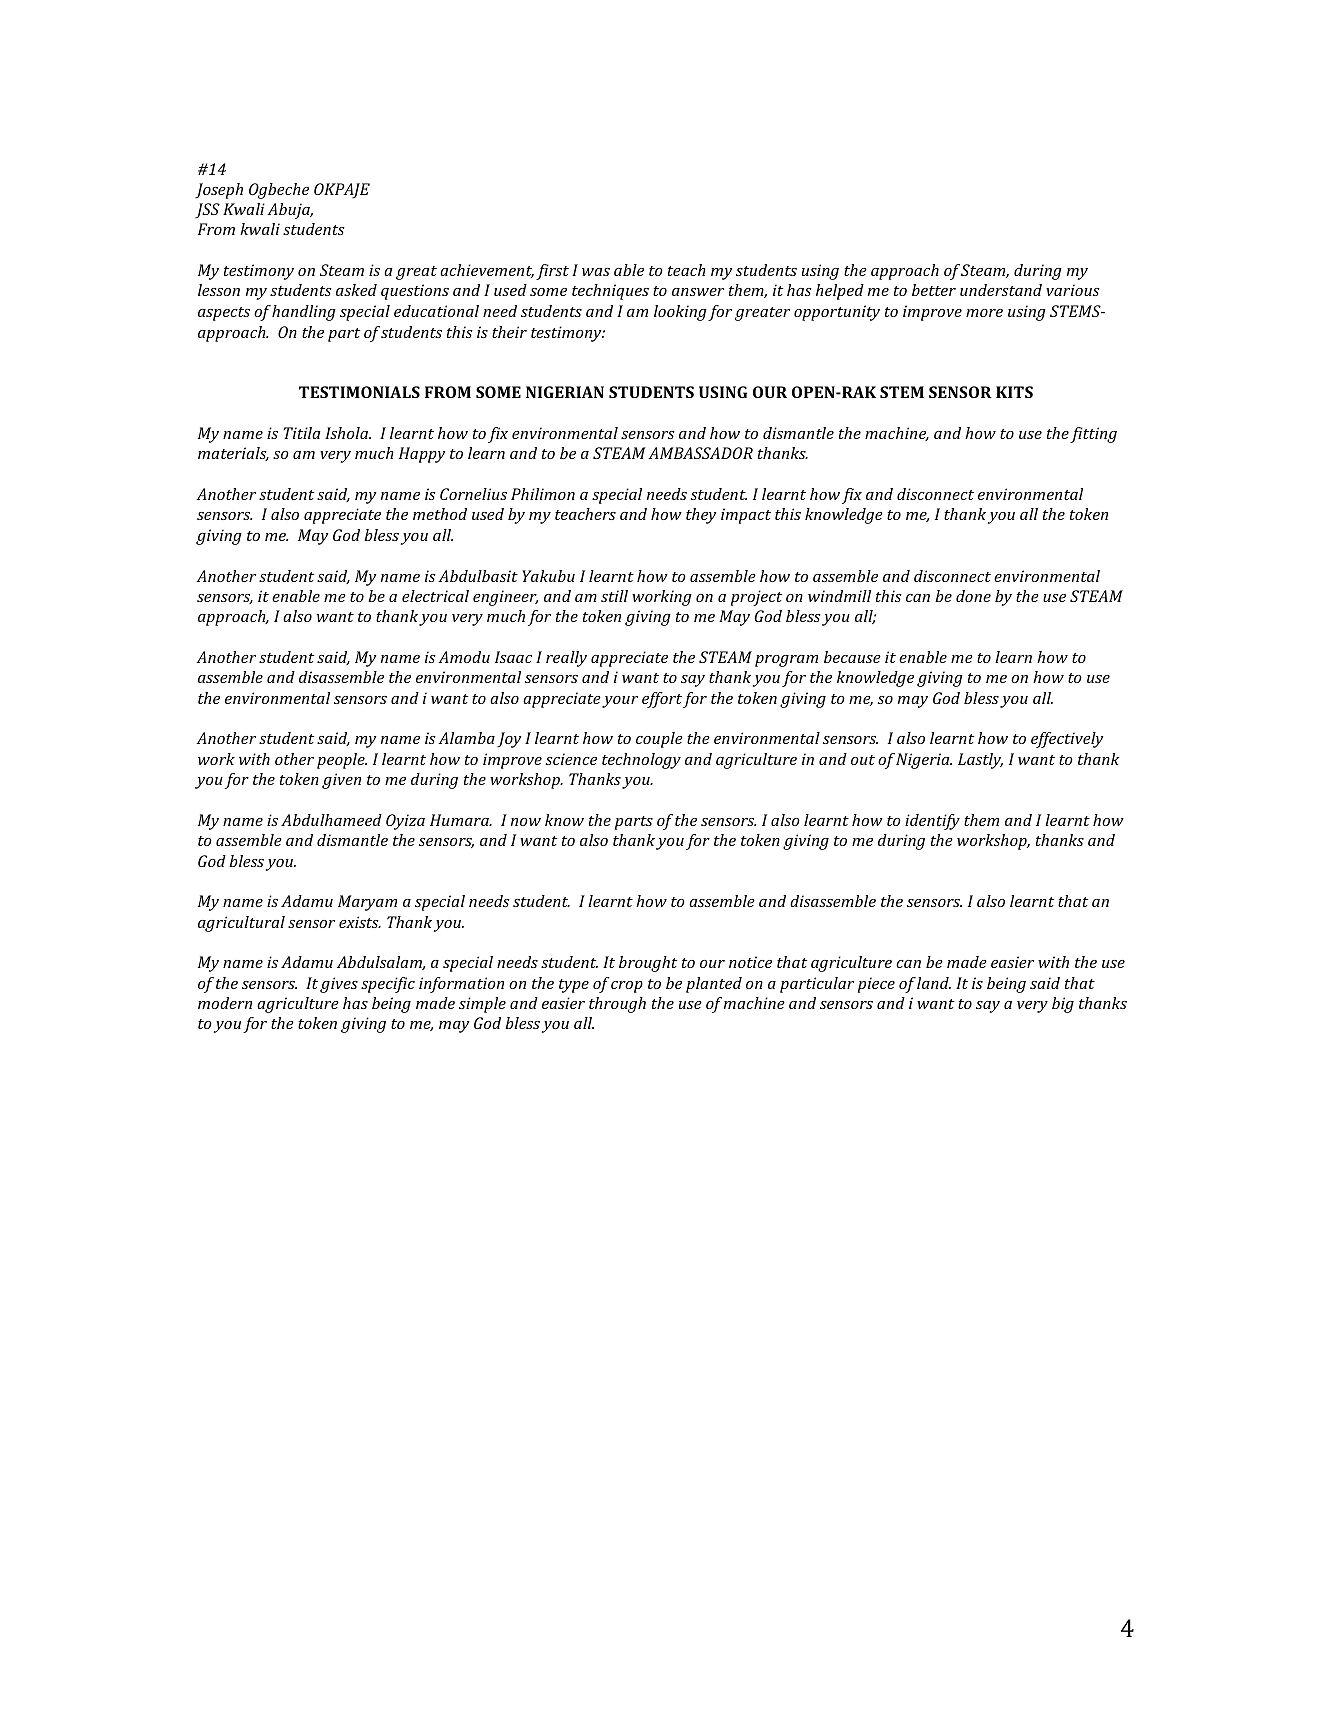 The width and height of the screenshot is (1328, 1719). I want to click on crop, so click(627, 987).
